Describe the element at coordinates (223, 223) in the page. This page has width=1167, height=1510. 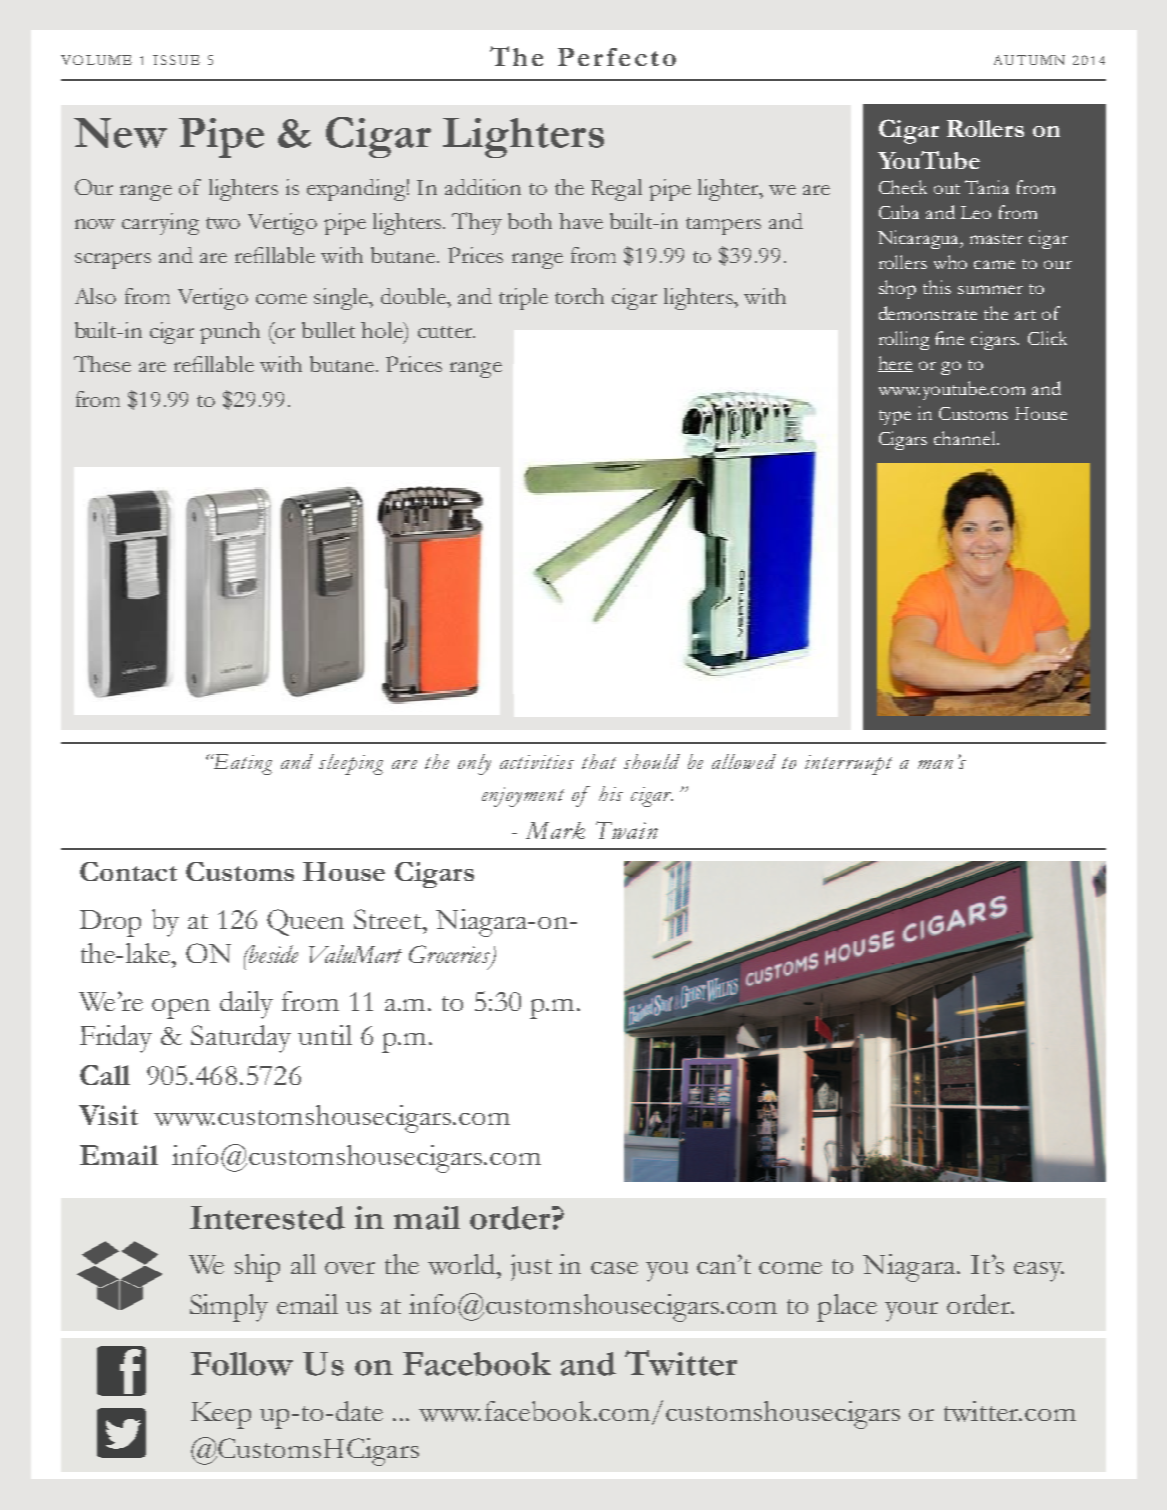
I see `two` at that location.
